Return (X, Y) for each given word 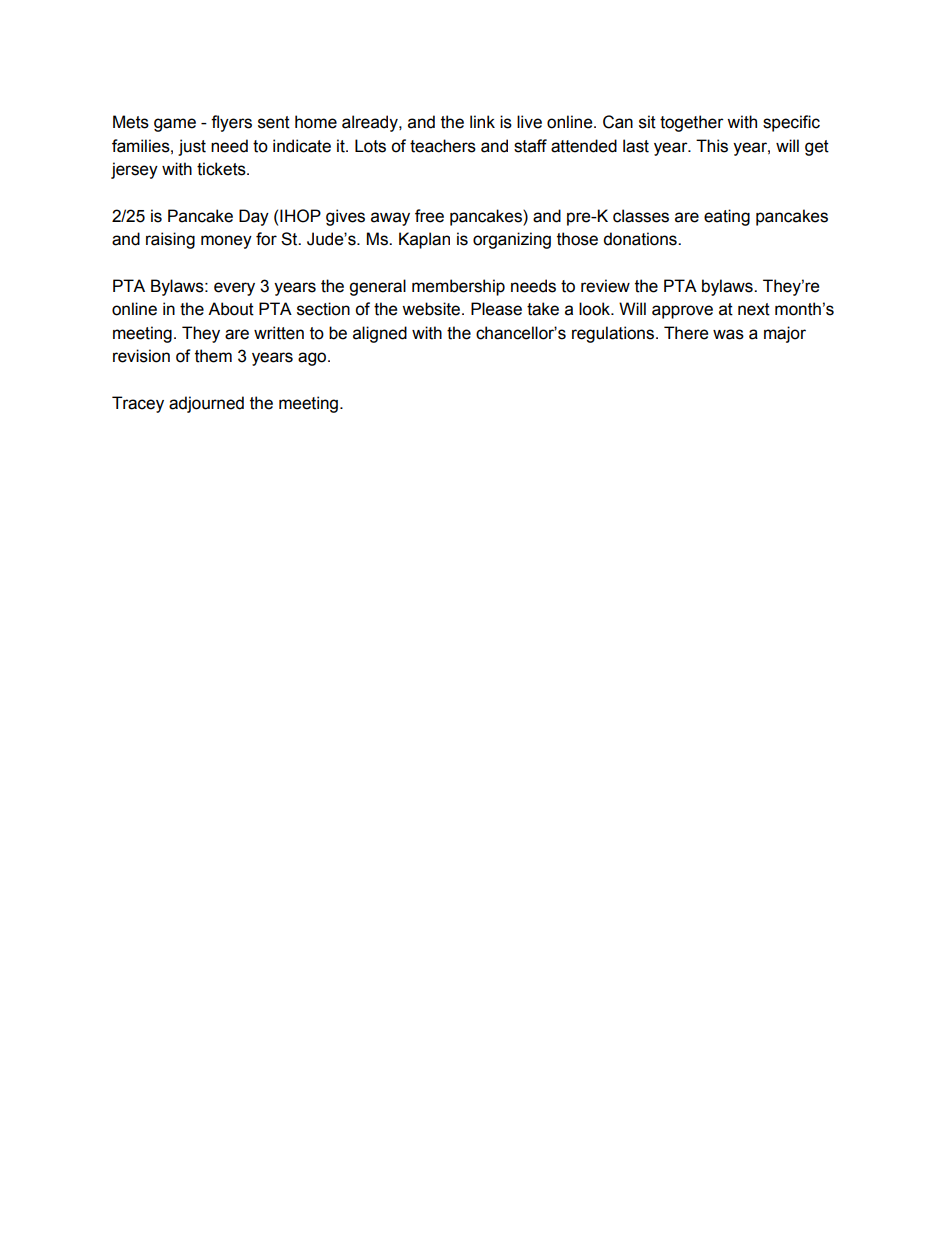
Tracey (138, 404)
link (482, 121)
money (226, 242)
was (728, 334)
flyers (231, 123)
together (692, 123)
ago (313, 359)
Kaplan (424, 240)
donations (641, 239)
